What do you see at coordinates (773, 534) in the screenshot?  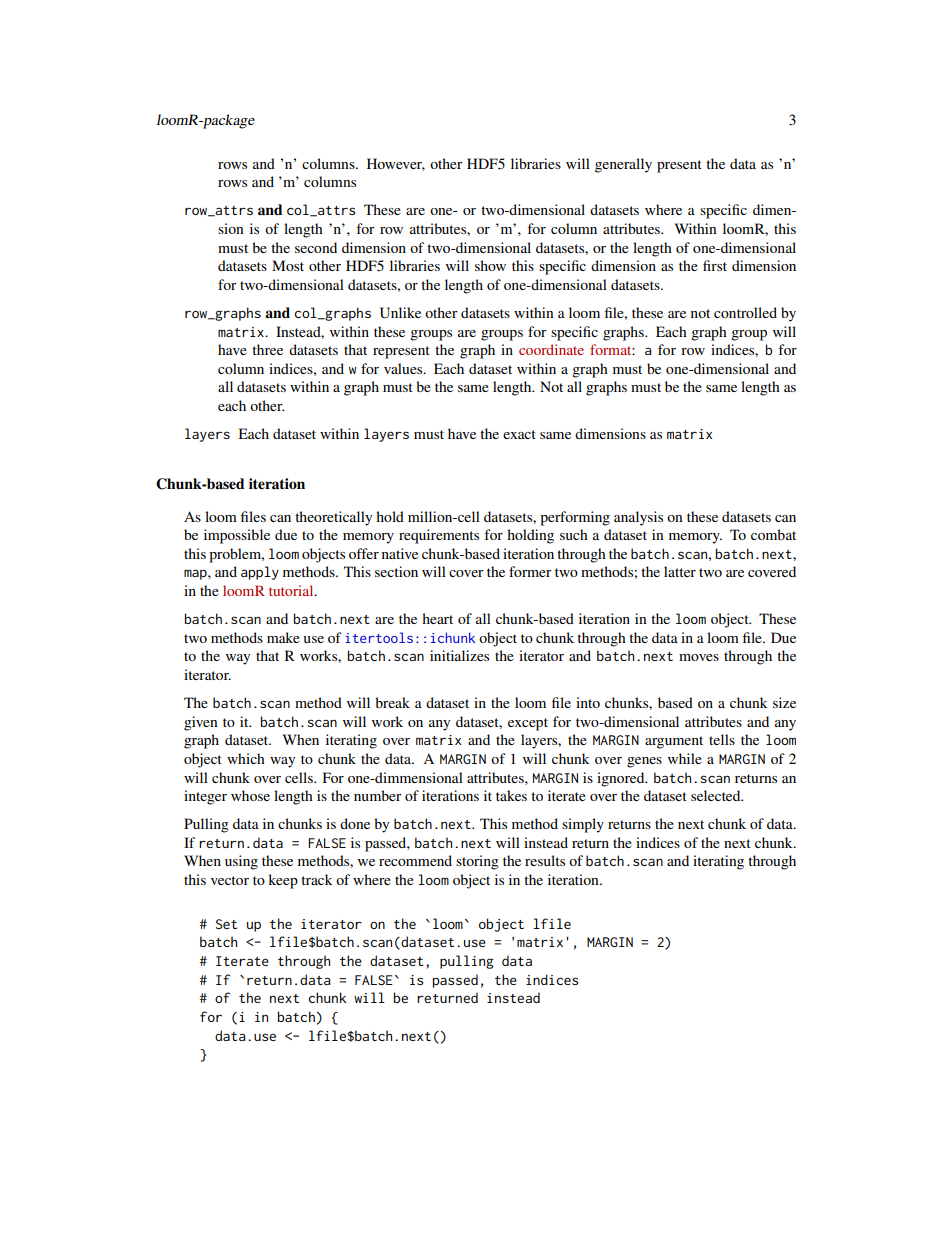 I see `combat` at bounding box center [773, 534].
